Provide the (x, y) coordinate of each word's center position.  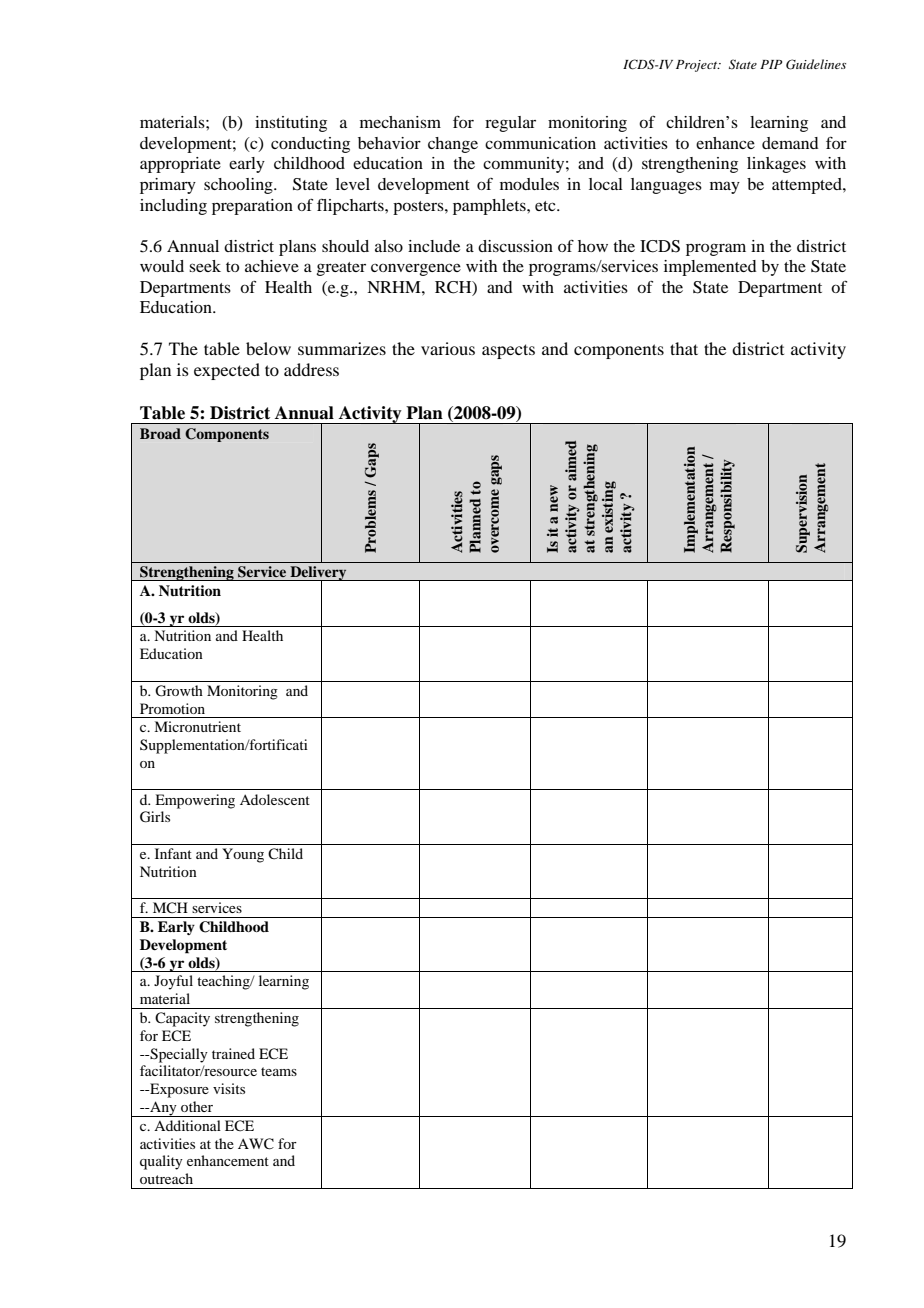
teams (279, 1071)
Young (243, 855)
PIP (771, 64)
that (684, 348)
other (197, 1106)
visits (229, 1088)
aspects (508, 351)
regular (510, 124)
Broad (160, 433)
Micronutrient (197, 726)
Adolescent (275, 799)
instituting (291, 124)
